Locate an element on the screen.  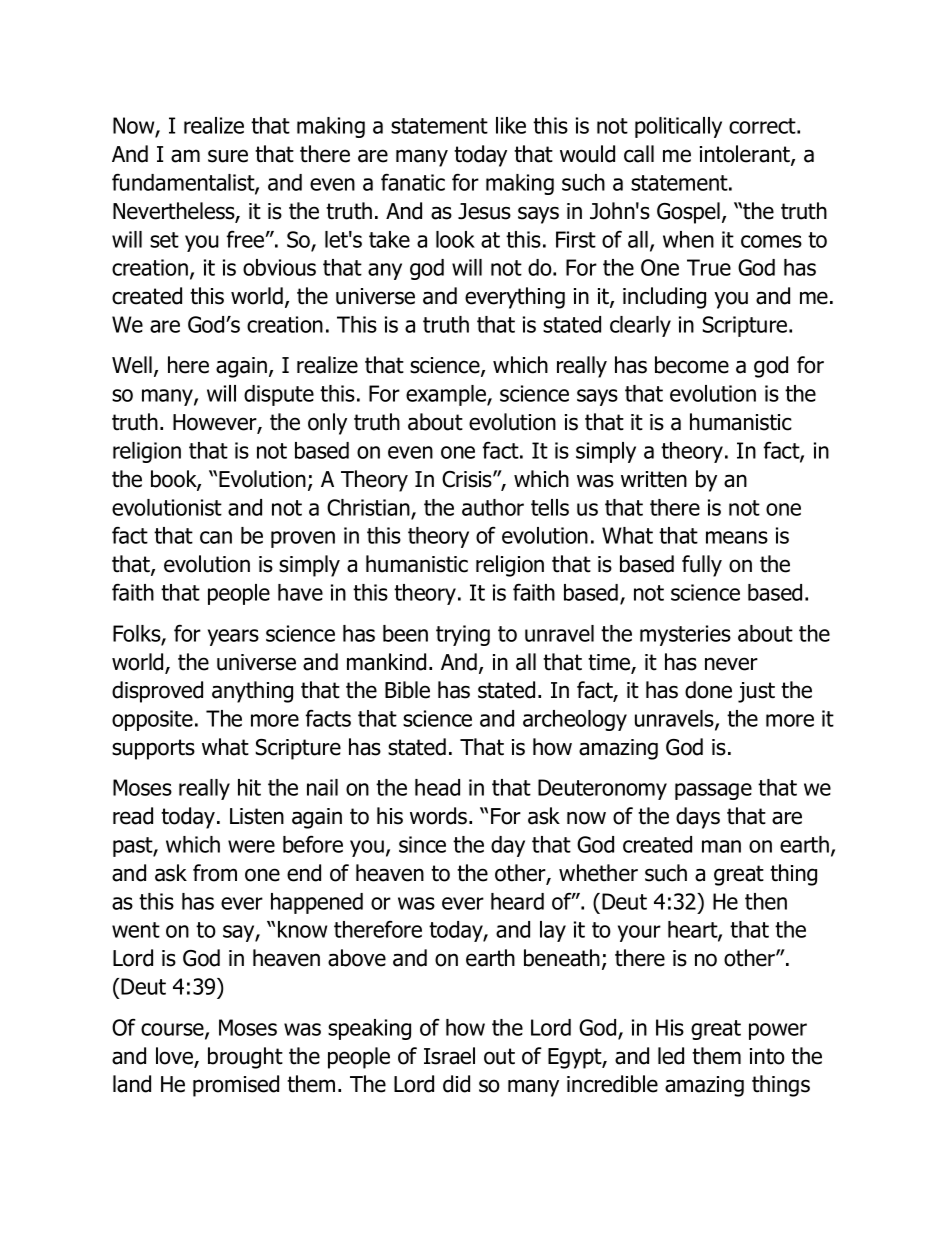
since is located at coordinates (422, 844).
